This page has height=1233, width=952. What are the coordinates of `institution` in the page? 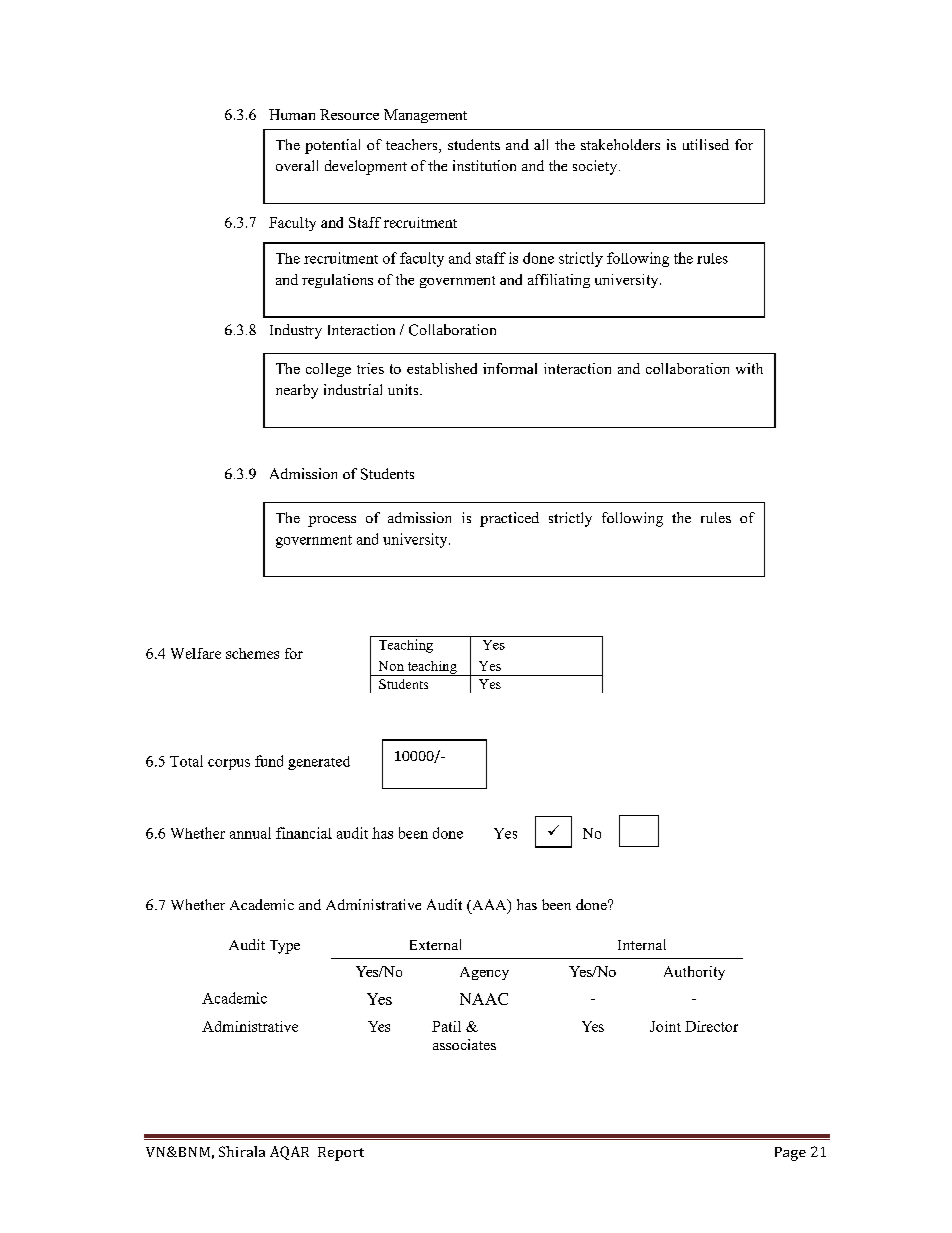 It's located at (484, 165).
